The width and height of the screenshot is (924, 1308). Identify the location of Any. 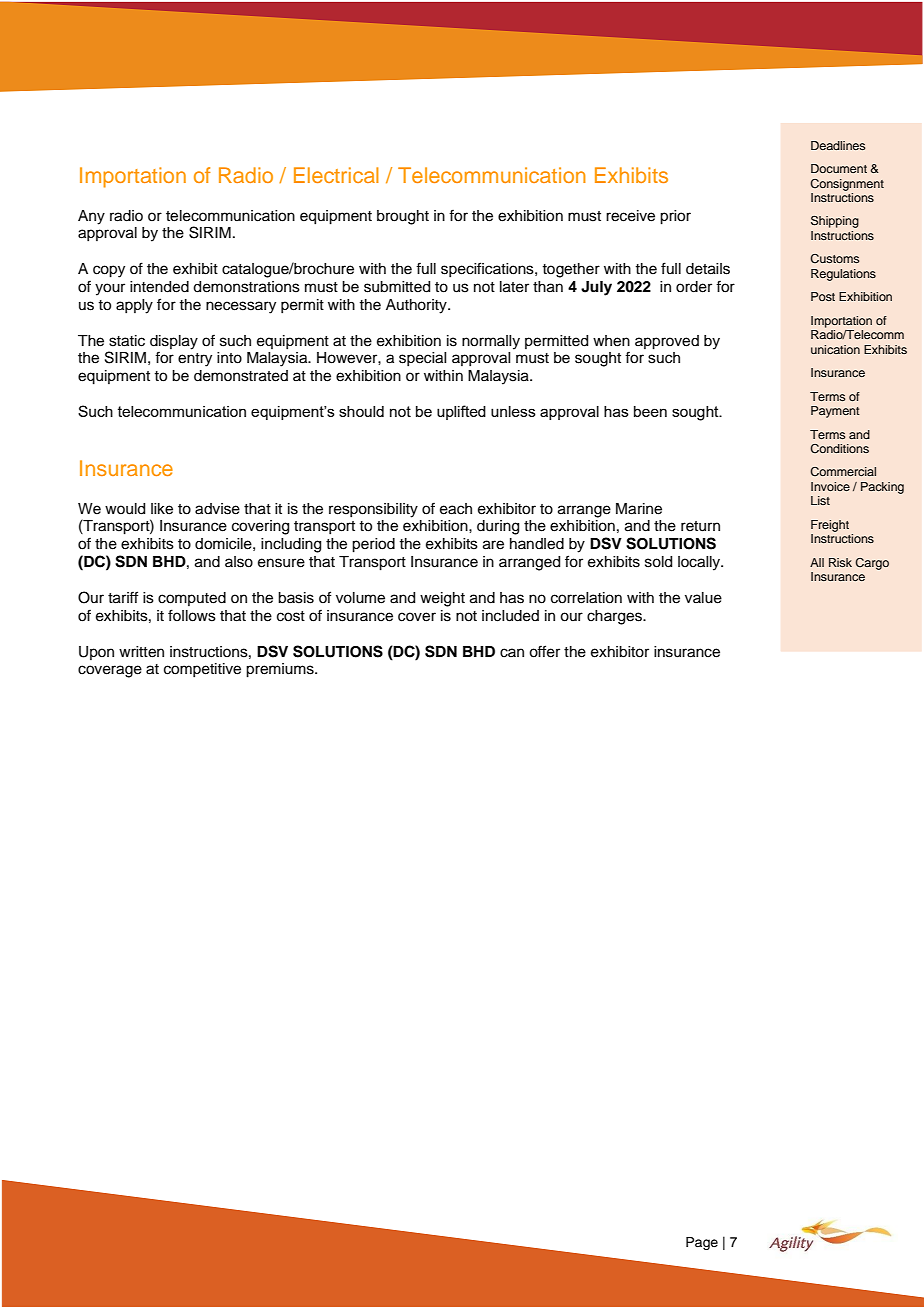
(91, 217).
